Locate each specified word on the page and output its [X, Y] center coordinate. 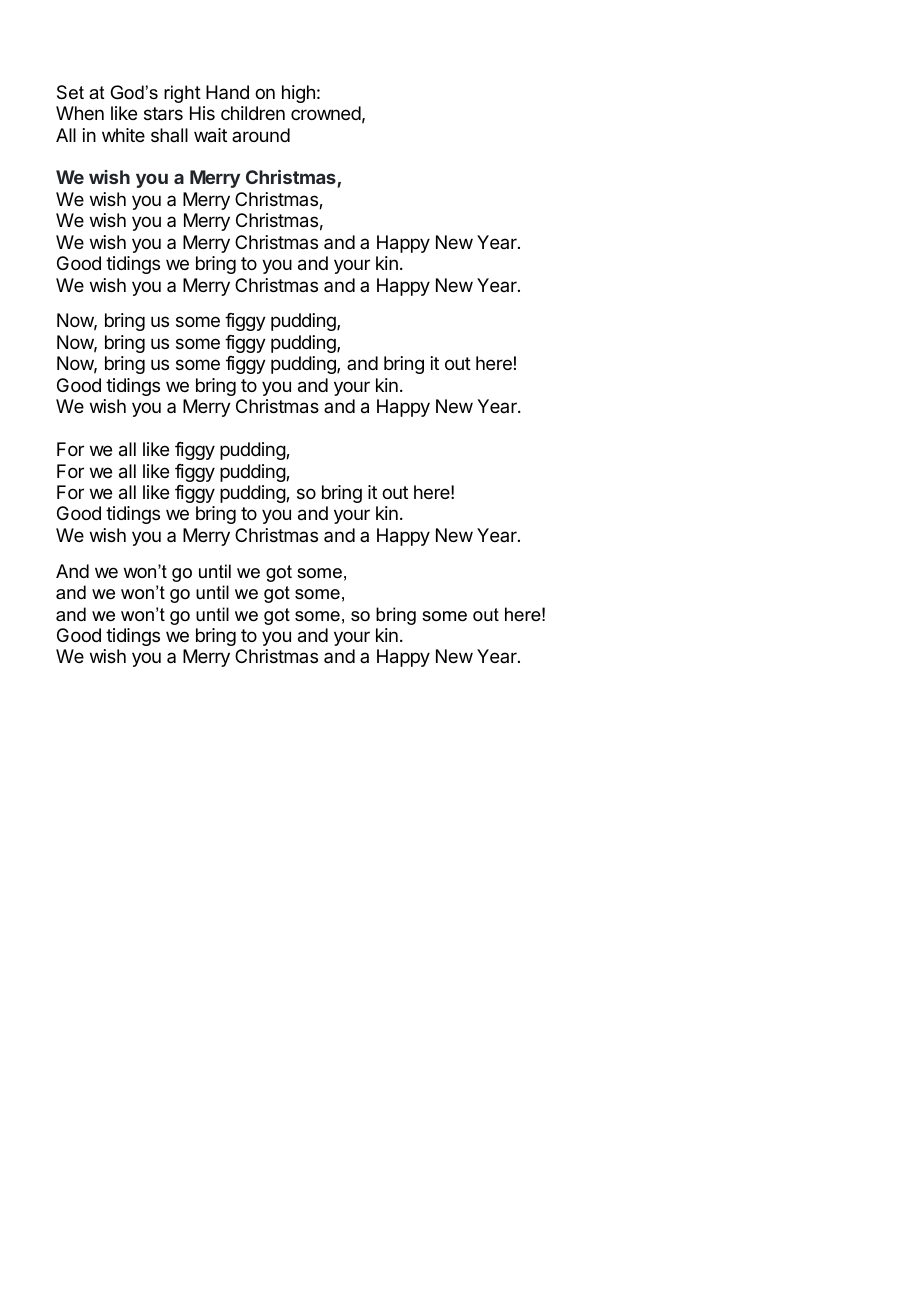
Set [70, 92]
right [182, 94]
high [298, 94]
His [202, 113]
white [123, 135]
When [80, 113]
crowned [326, 113]
